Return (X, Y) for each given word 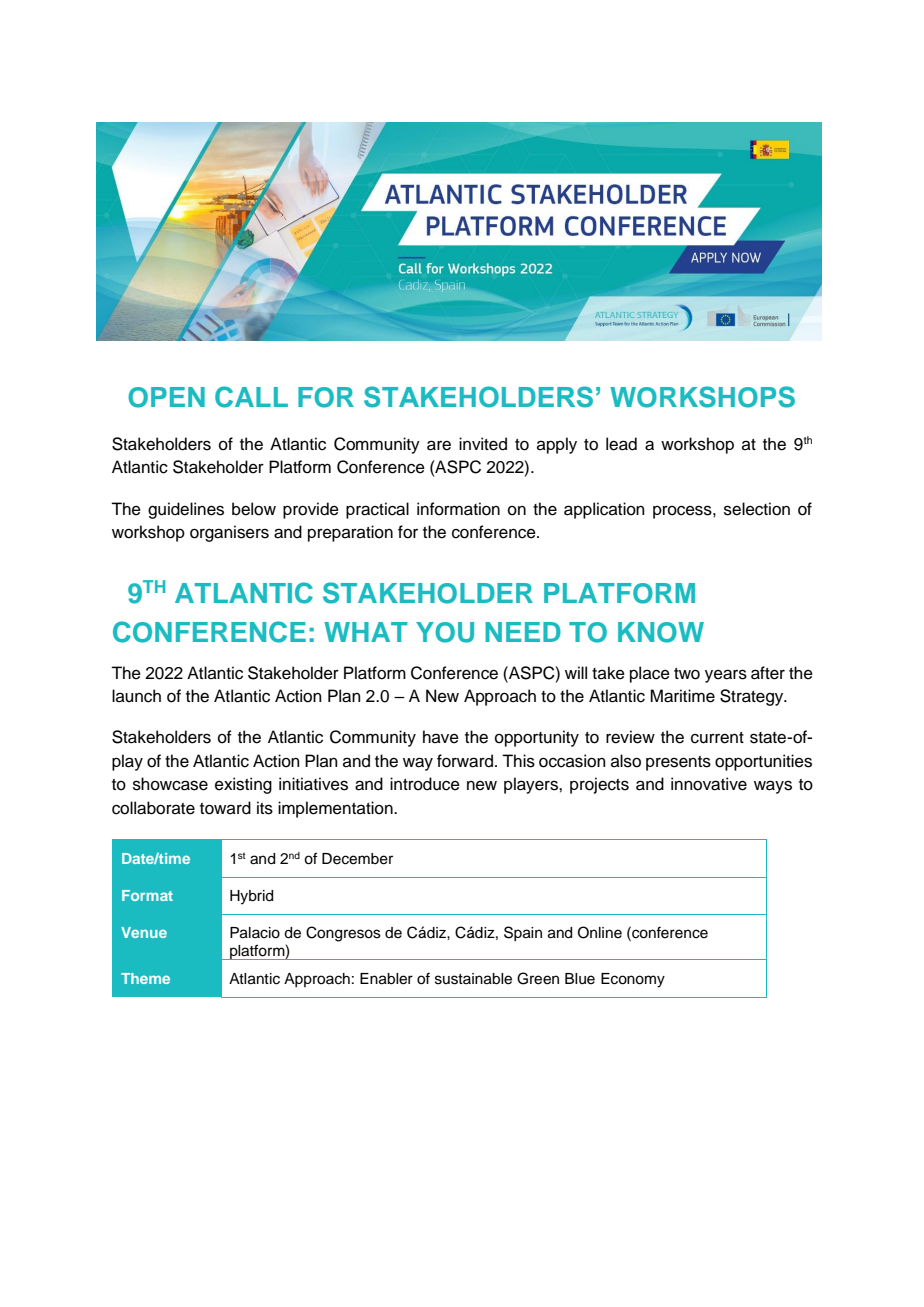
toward (225, 808)
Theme (145, 978)
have (441, 737)
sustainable (473, 979)
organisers (229, 533)
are (439, 445)
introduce (425, 784)
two (687, 674)
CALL (251, 397)
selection (757, 509)
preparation (350, 533)
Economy (633, 980)
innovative (709, 784)
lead (621, 444)
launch (136, 696)
